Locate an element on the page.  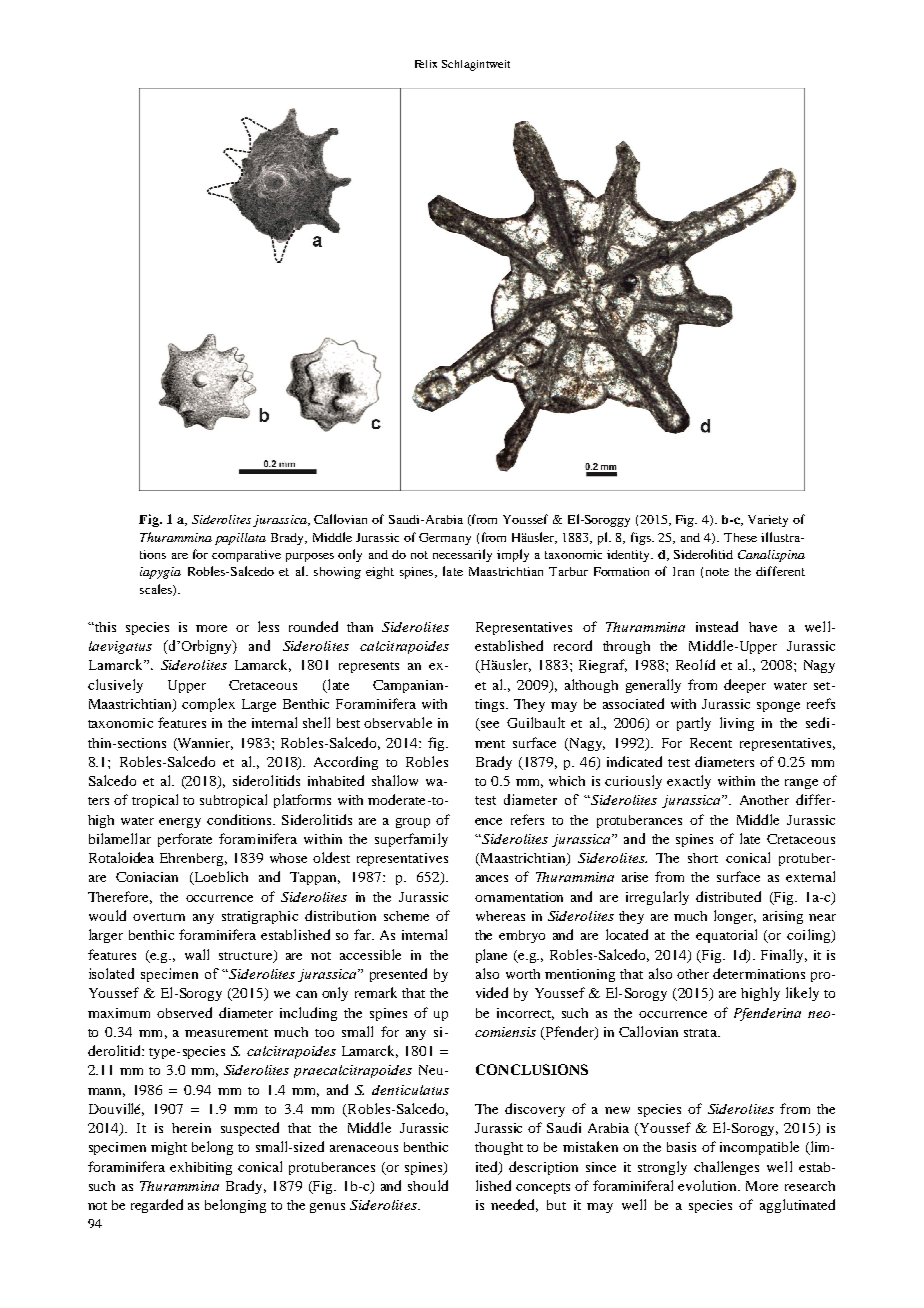
whereas is located at coordinates (500, 916).
